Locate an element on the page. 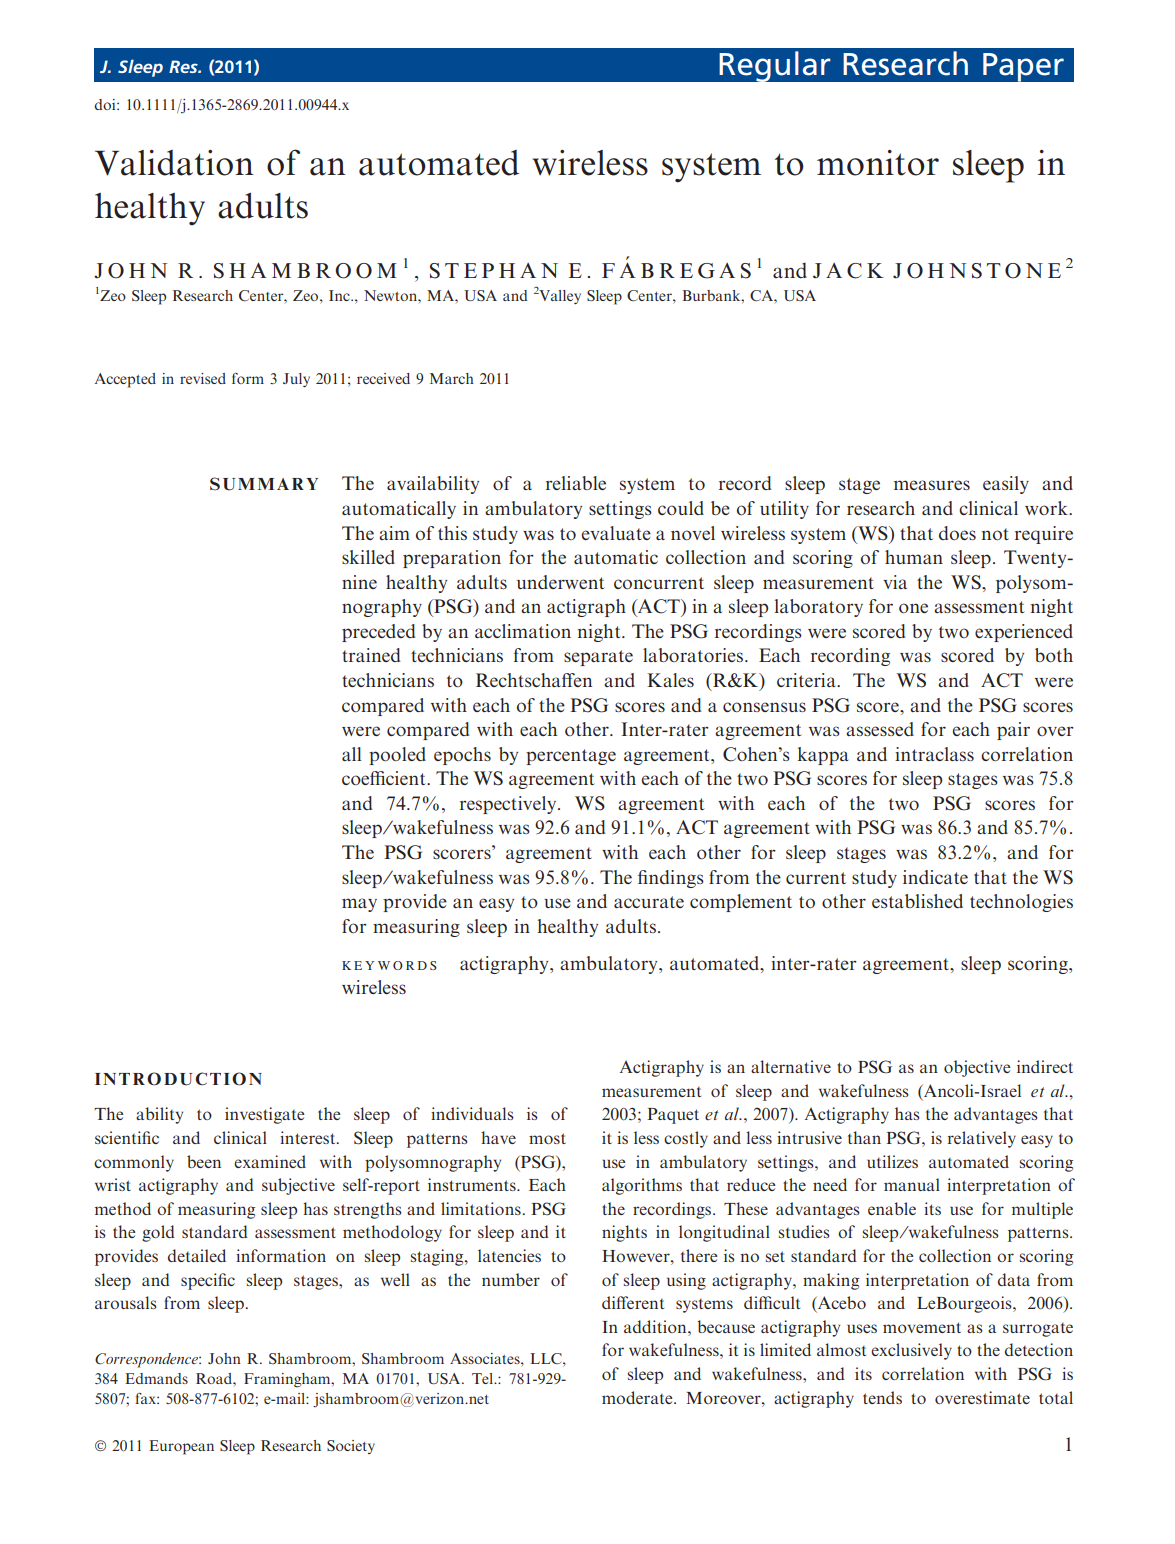  percentage is located at coordinates (571, 757).
